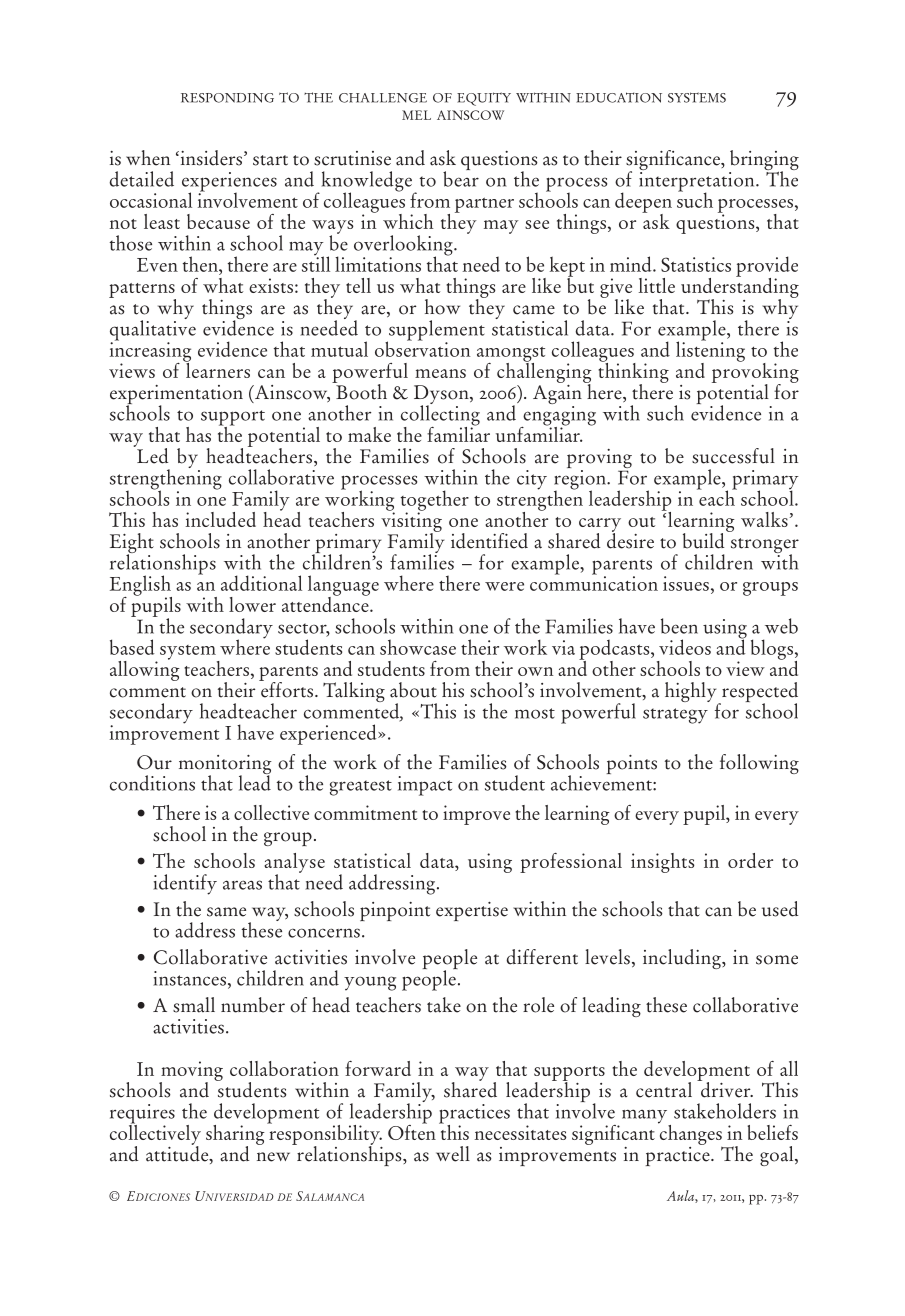 This screenshot has width=905, height=1316. What do you see at coordinates (217, 369) in the screenshot?
I see `learners` at bounding box center [217, 369].
